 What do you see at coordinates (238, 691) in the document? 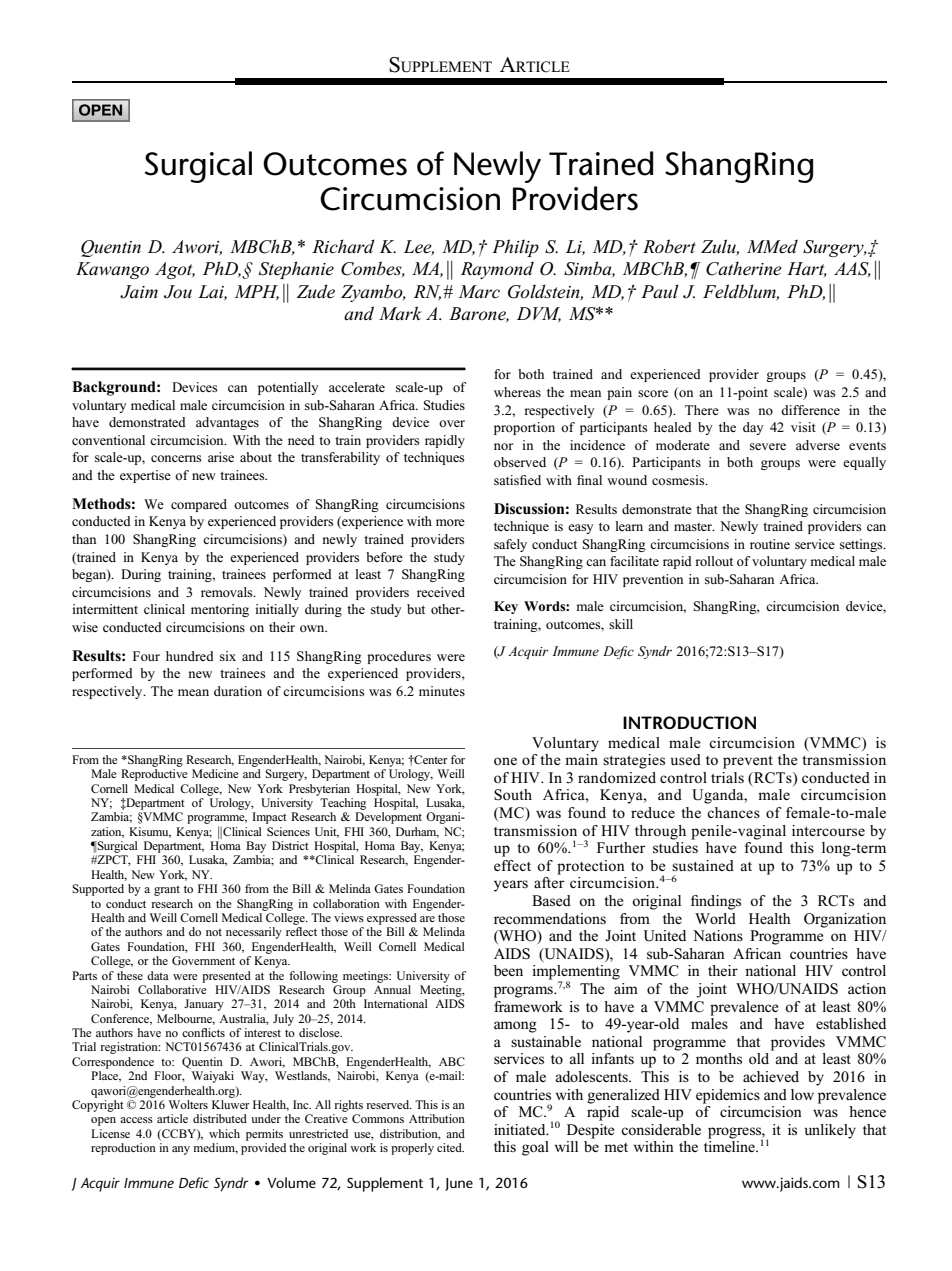
I see `duration` at bounding box center [238, 691].
